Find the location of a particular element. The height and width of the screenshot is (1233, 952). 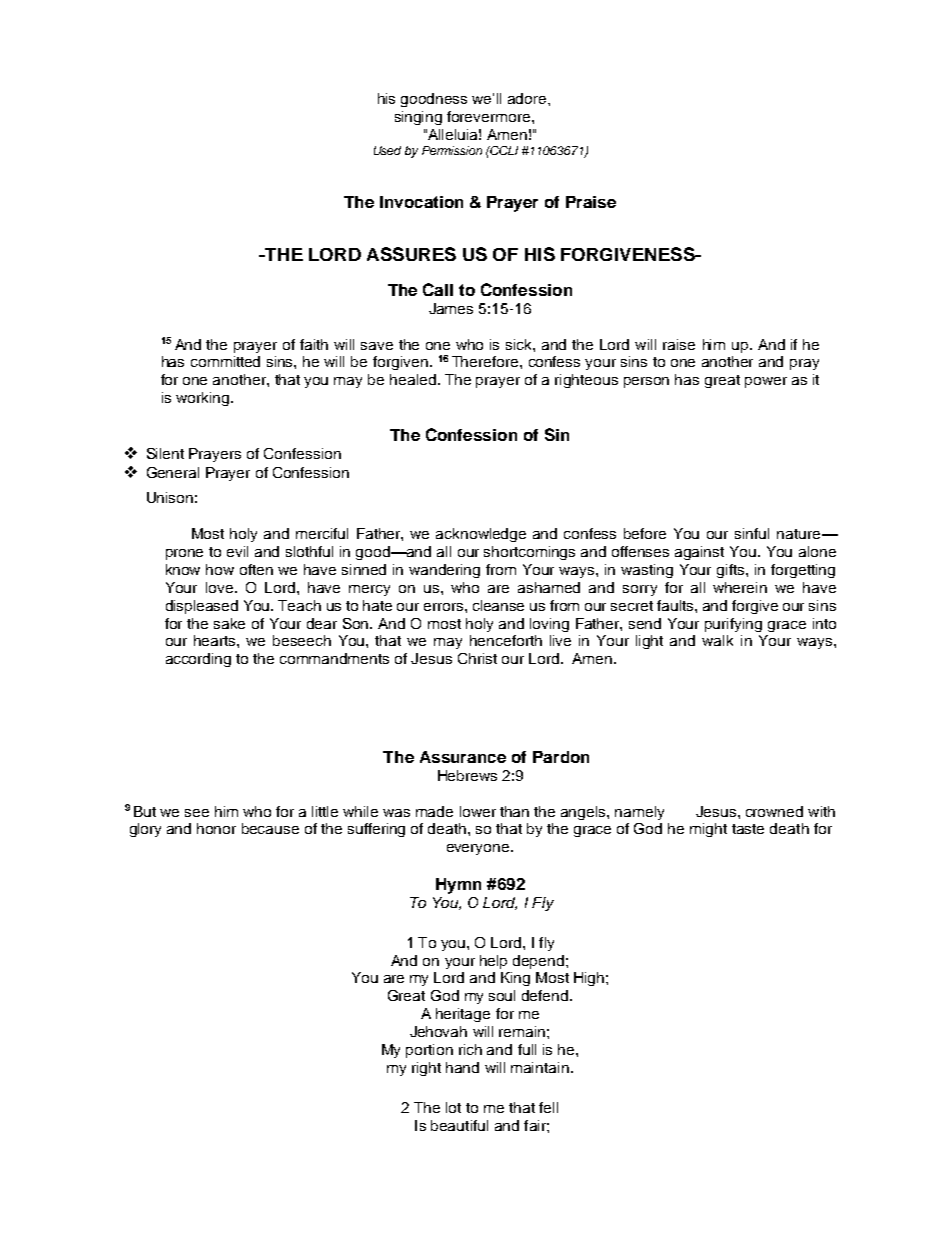

purifying is located at coordinates (733, 625).
